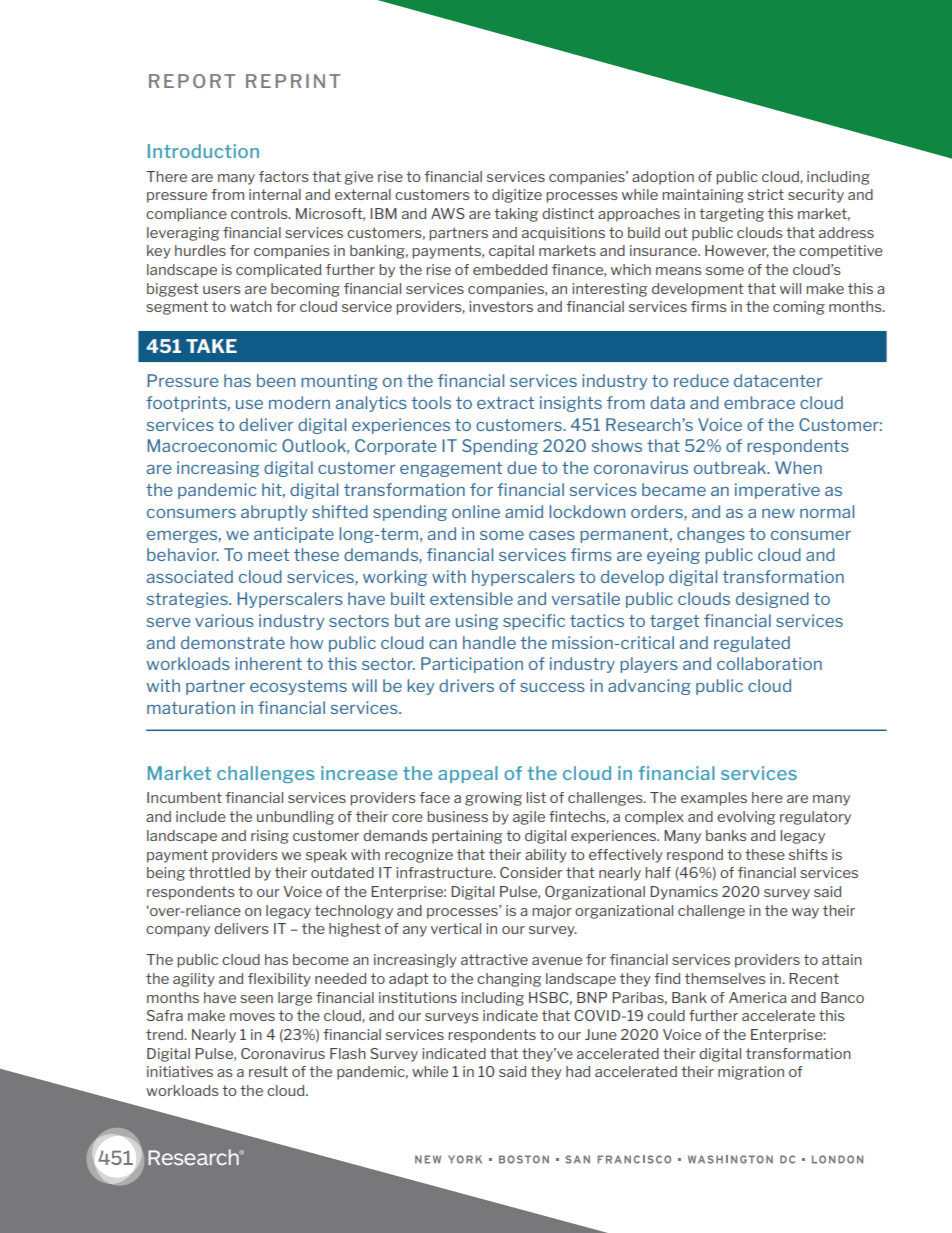 The width and height of the document is (952, 1233). What do you see at coordinates (769, 663) in the document?
I see `collaboration` at bounding box center [769, 663].
